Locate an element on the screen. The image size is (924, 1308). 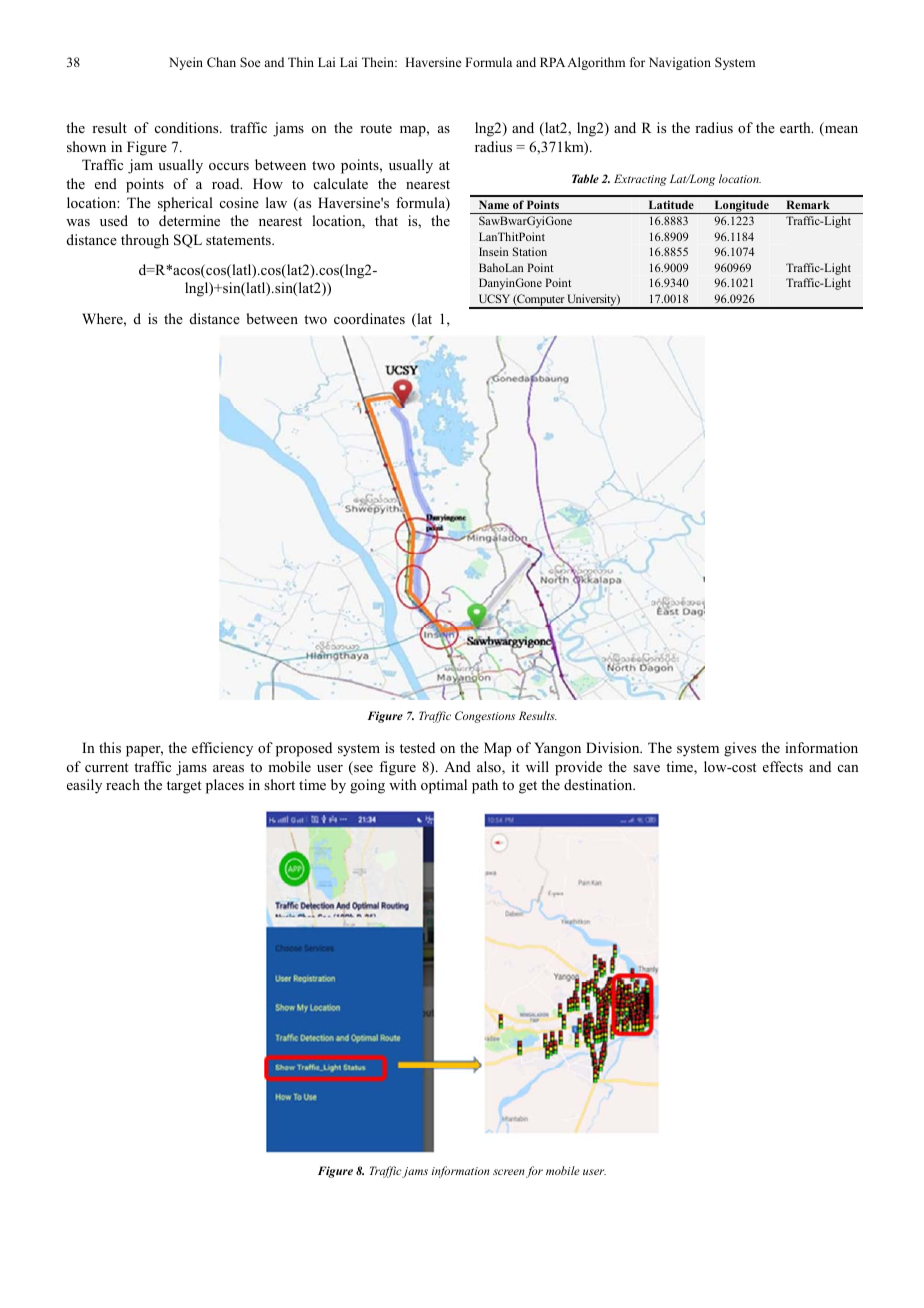
path is located at coordinates (485, 786).
